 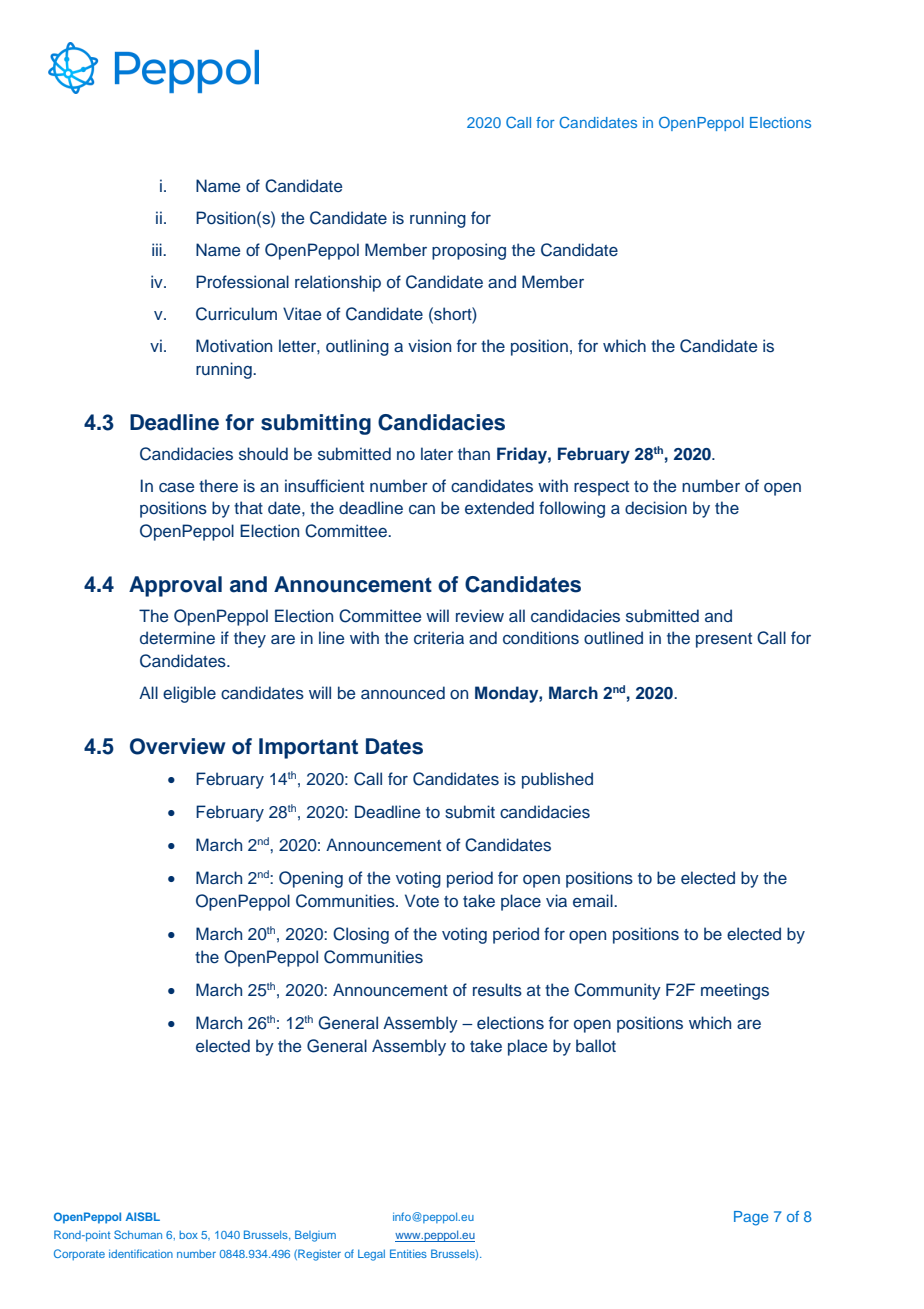 I want to click on vision, so click(x=429, y=345).
